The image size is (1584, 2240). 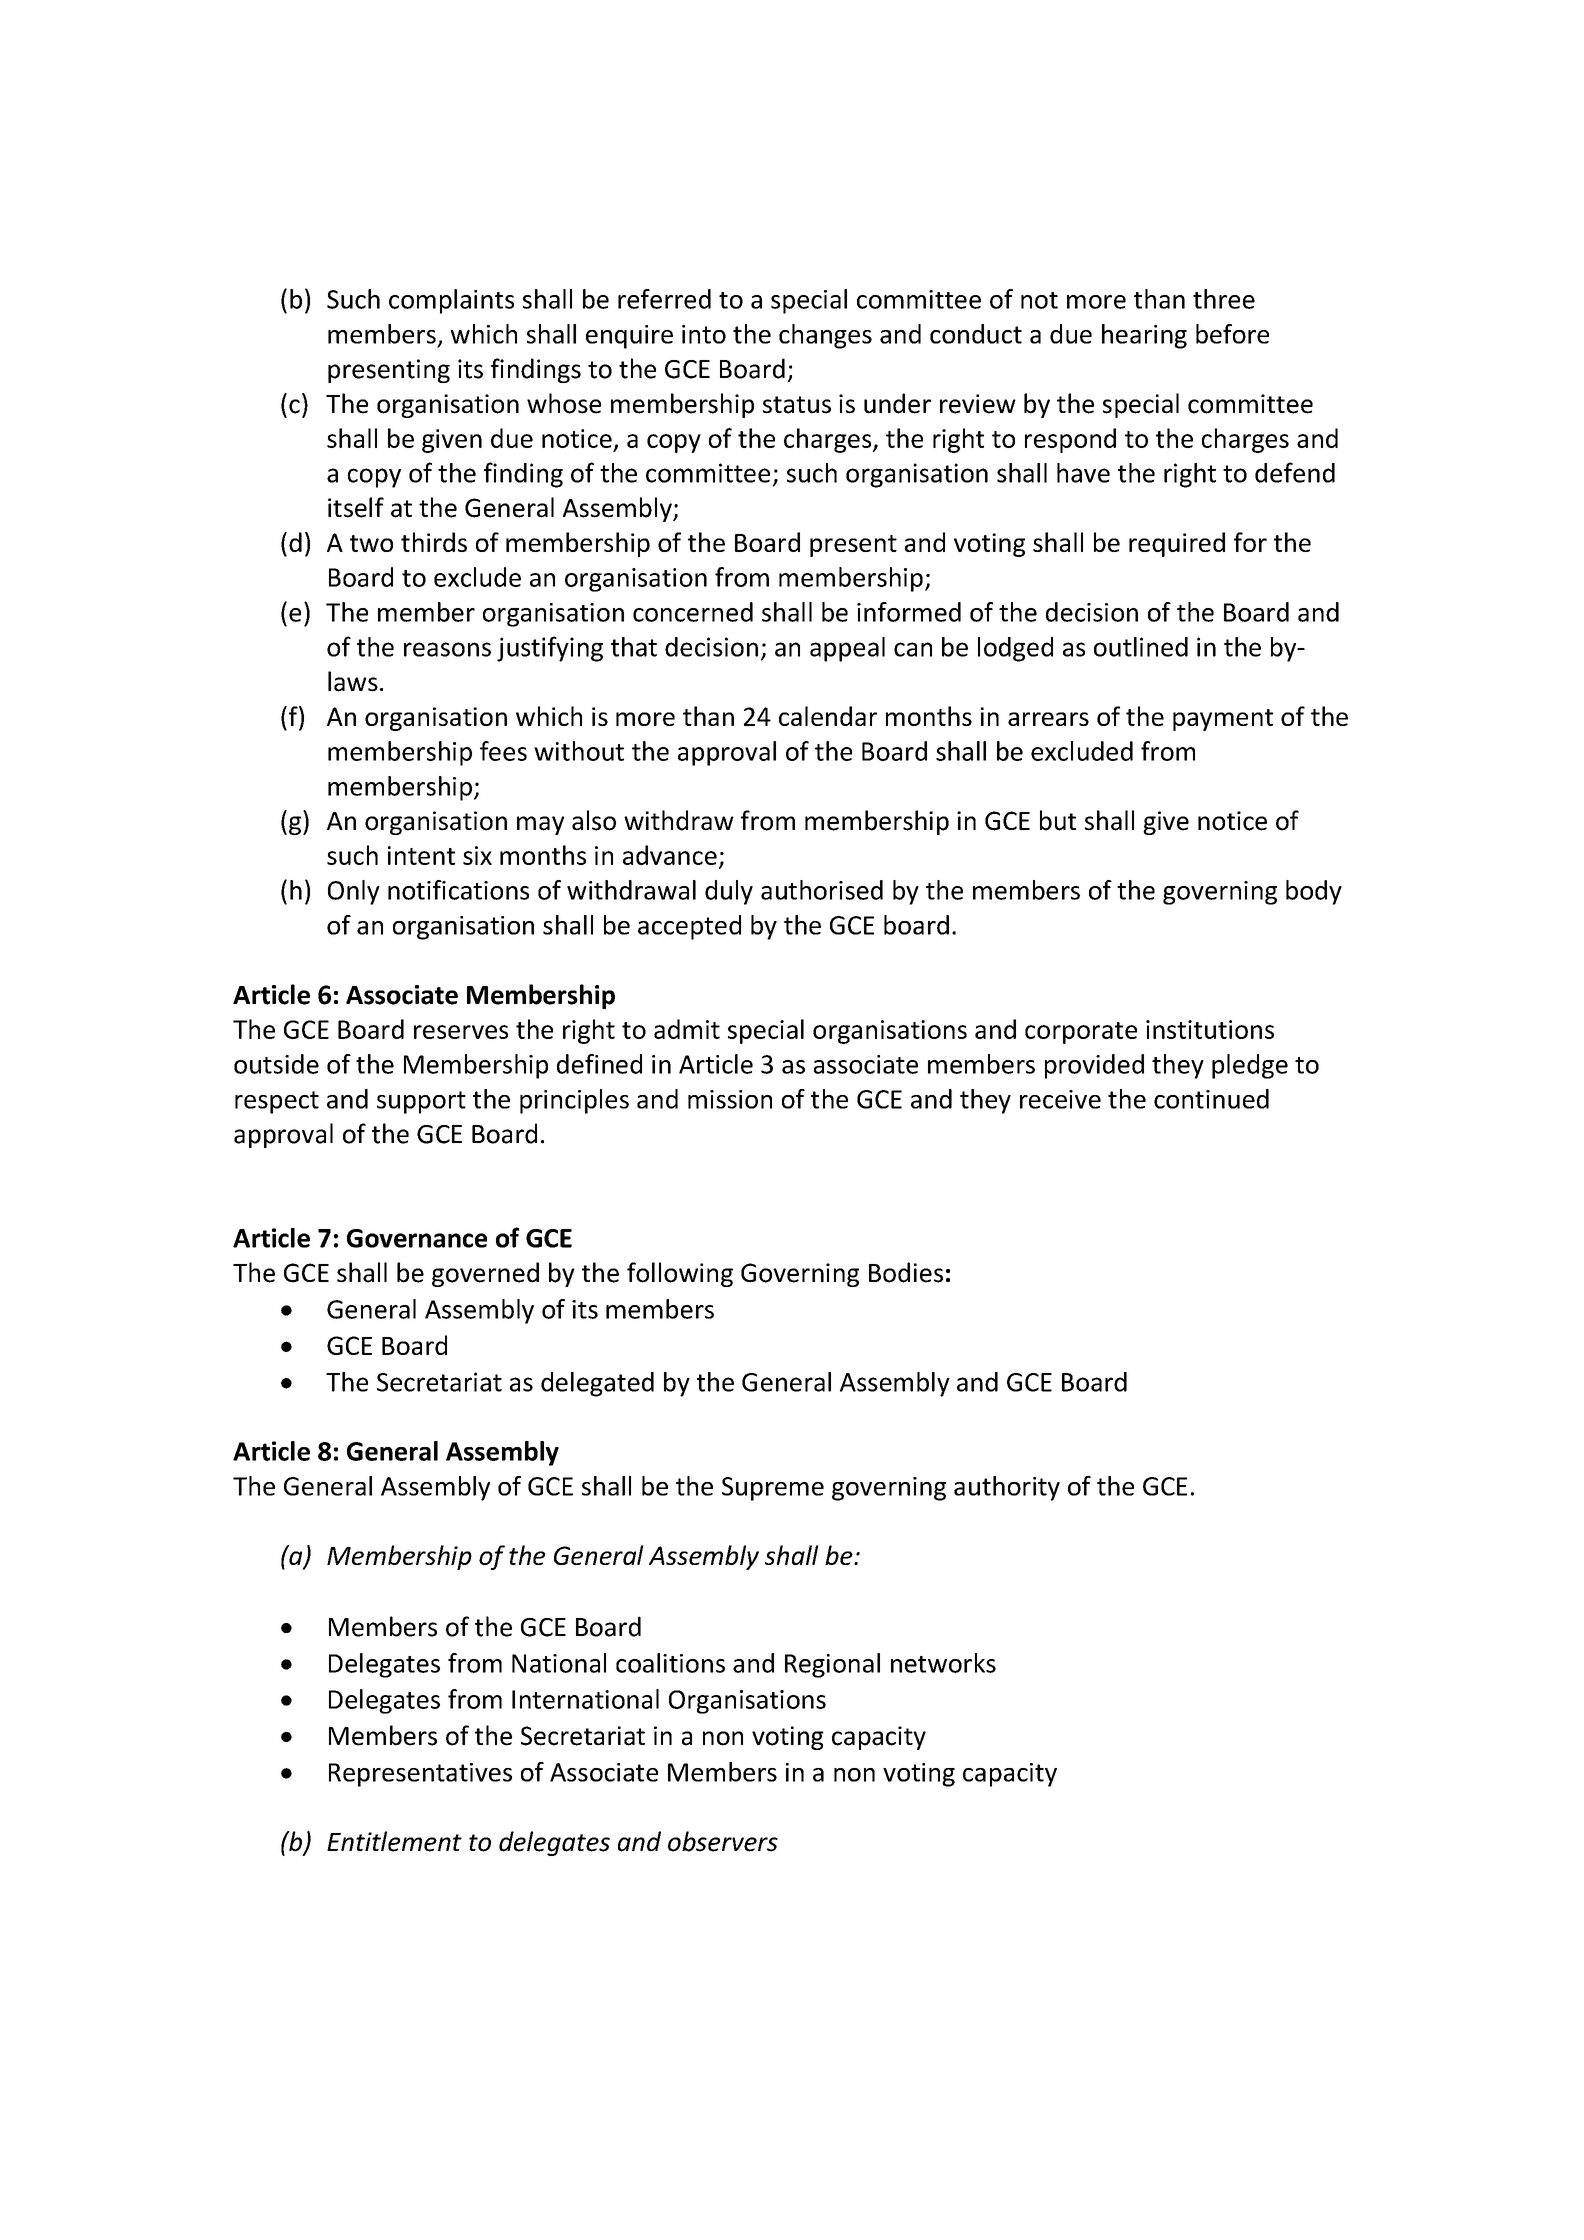 What do you see at coordinates (451, 301) in the screenshot?
I see `complaints` at bounding box center [451, 301].
